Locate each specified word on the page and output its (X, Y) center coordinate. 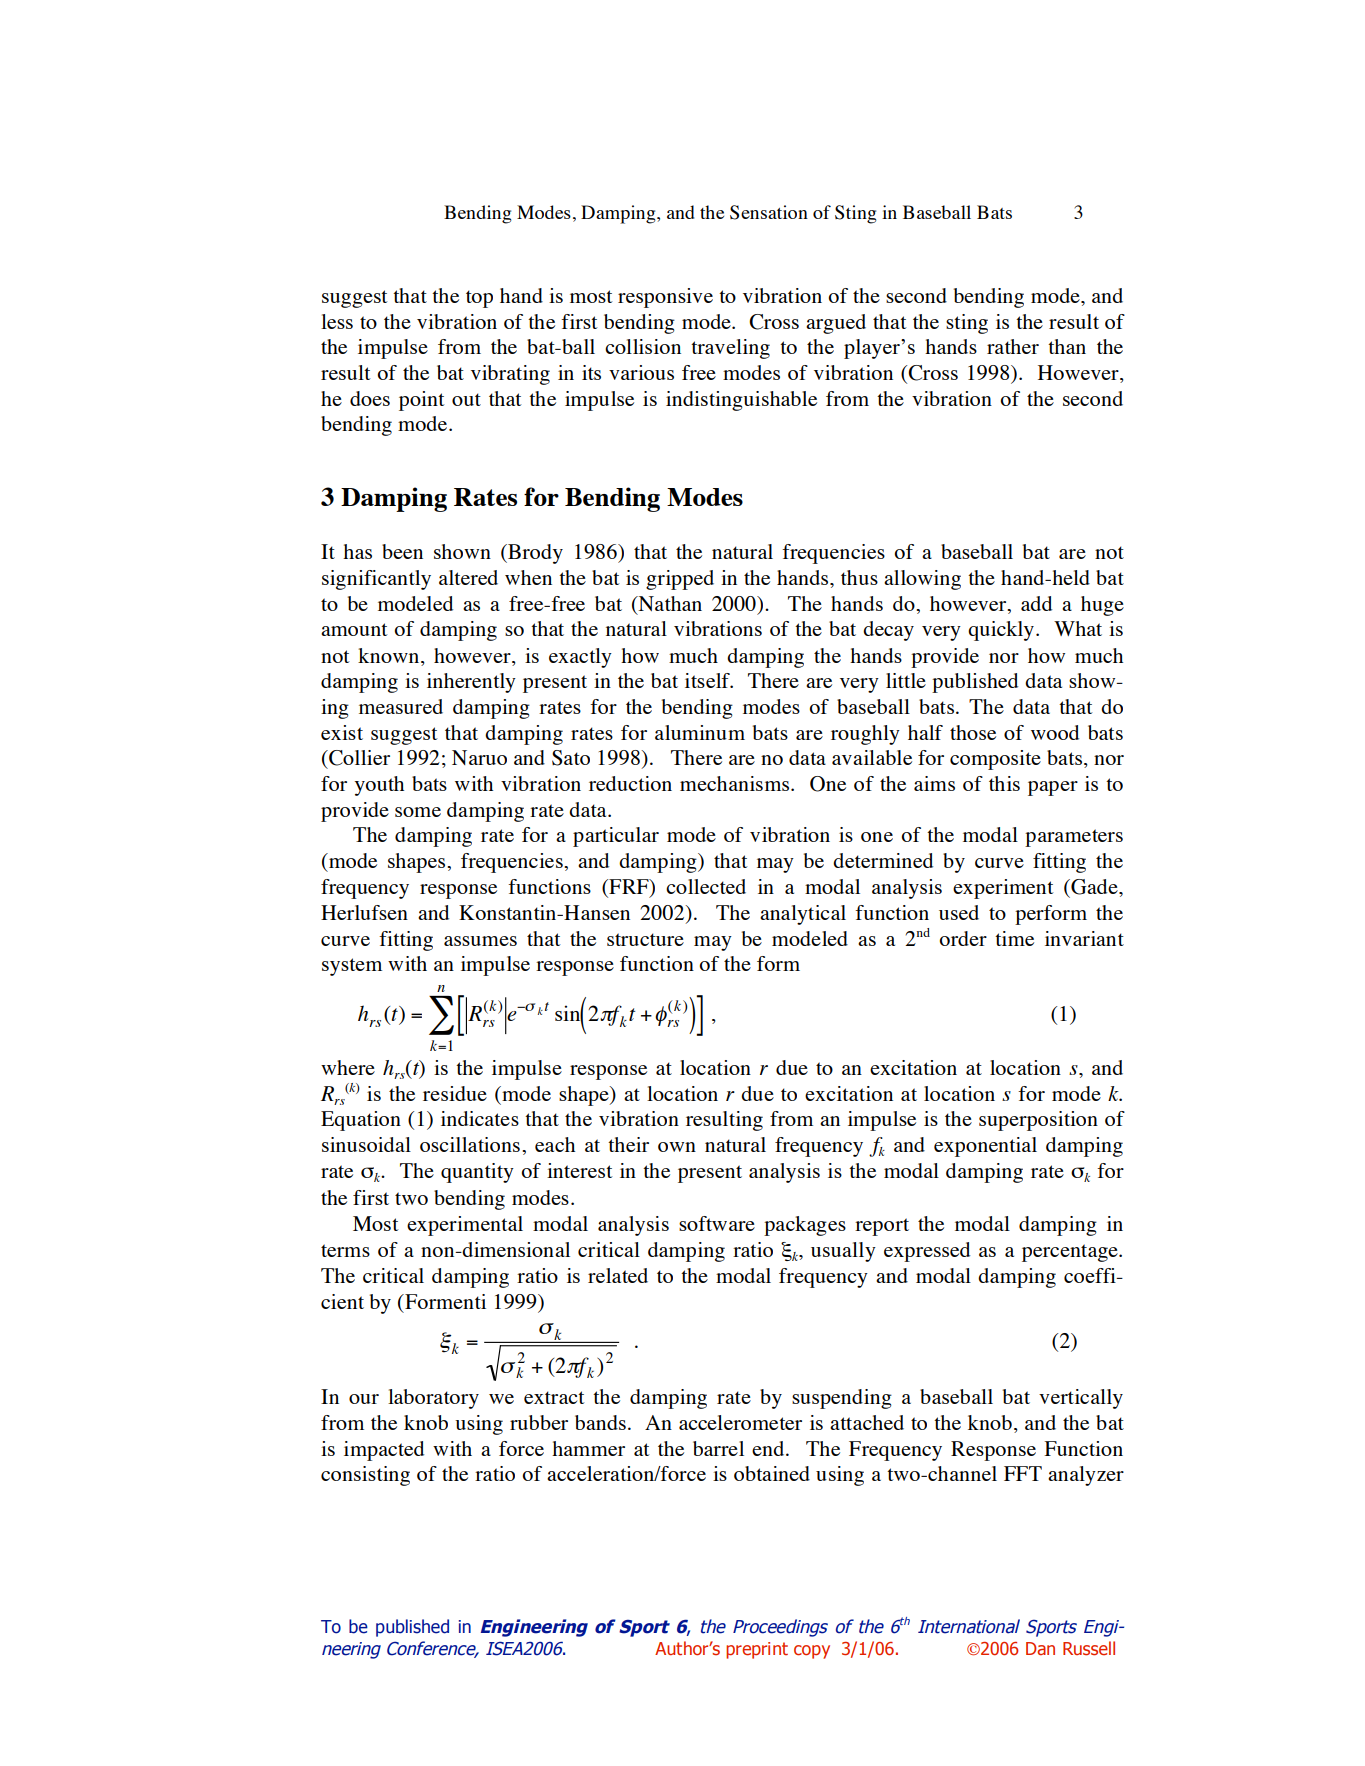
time (1014, 938)
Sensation (769, 212)
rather (1013, 346)
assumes (480, 941)
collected (706, 886)
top (479, 299)
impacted (384, 1451)
